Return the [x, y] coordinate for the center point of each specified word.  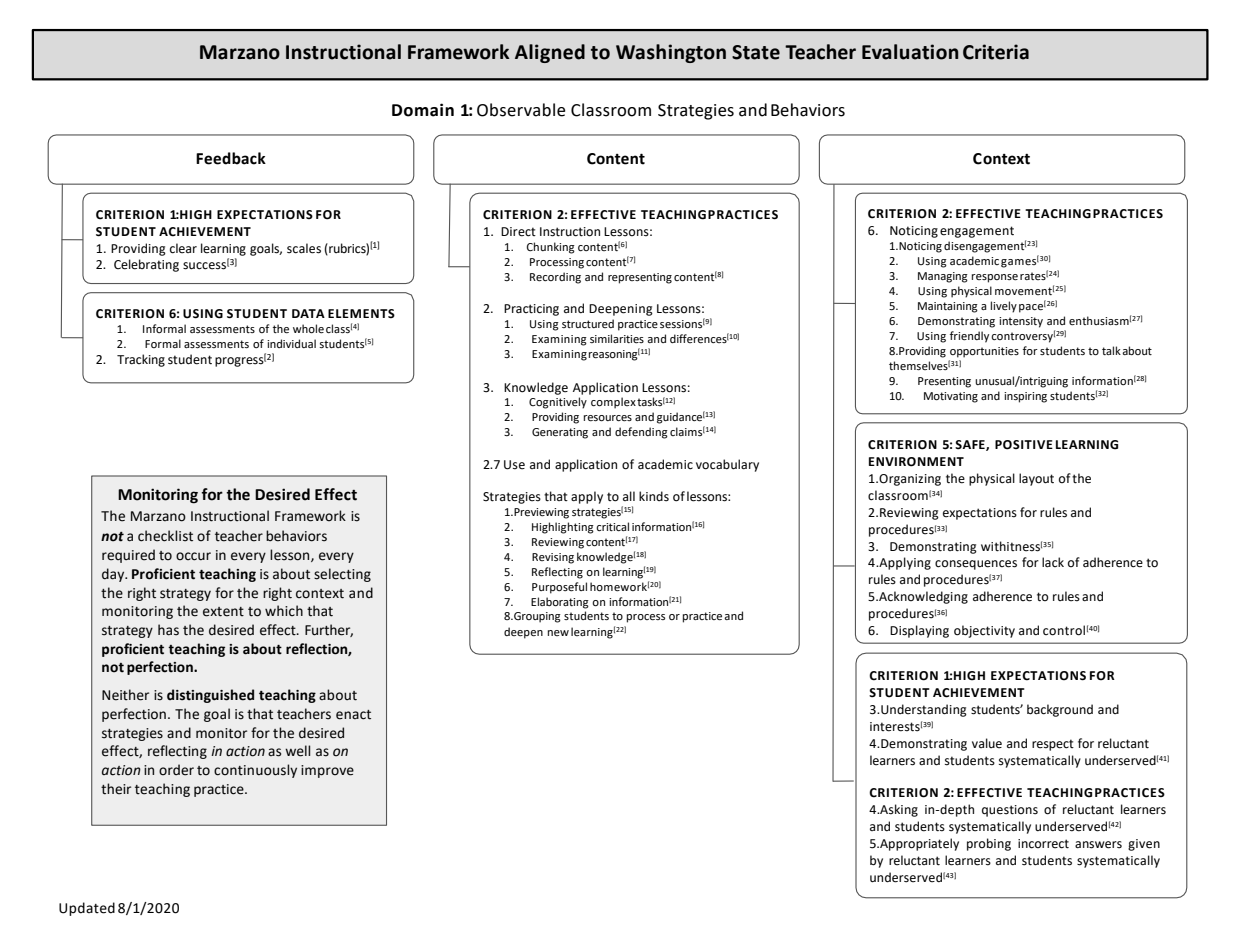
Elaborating [560, 603]
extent [223, 612]
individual [291, 343]
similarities [617, 339]
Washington [671, 53]
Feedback [231, 158]
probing [989, 844]
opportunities [984, 352]
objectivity [984, 631]
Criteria [996, 52]
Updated [87, 909]
